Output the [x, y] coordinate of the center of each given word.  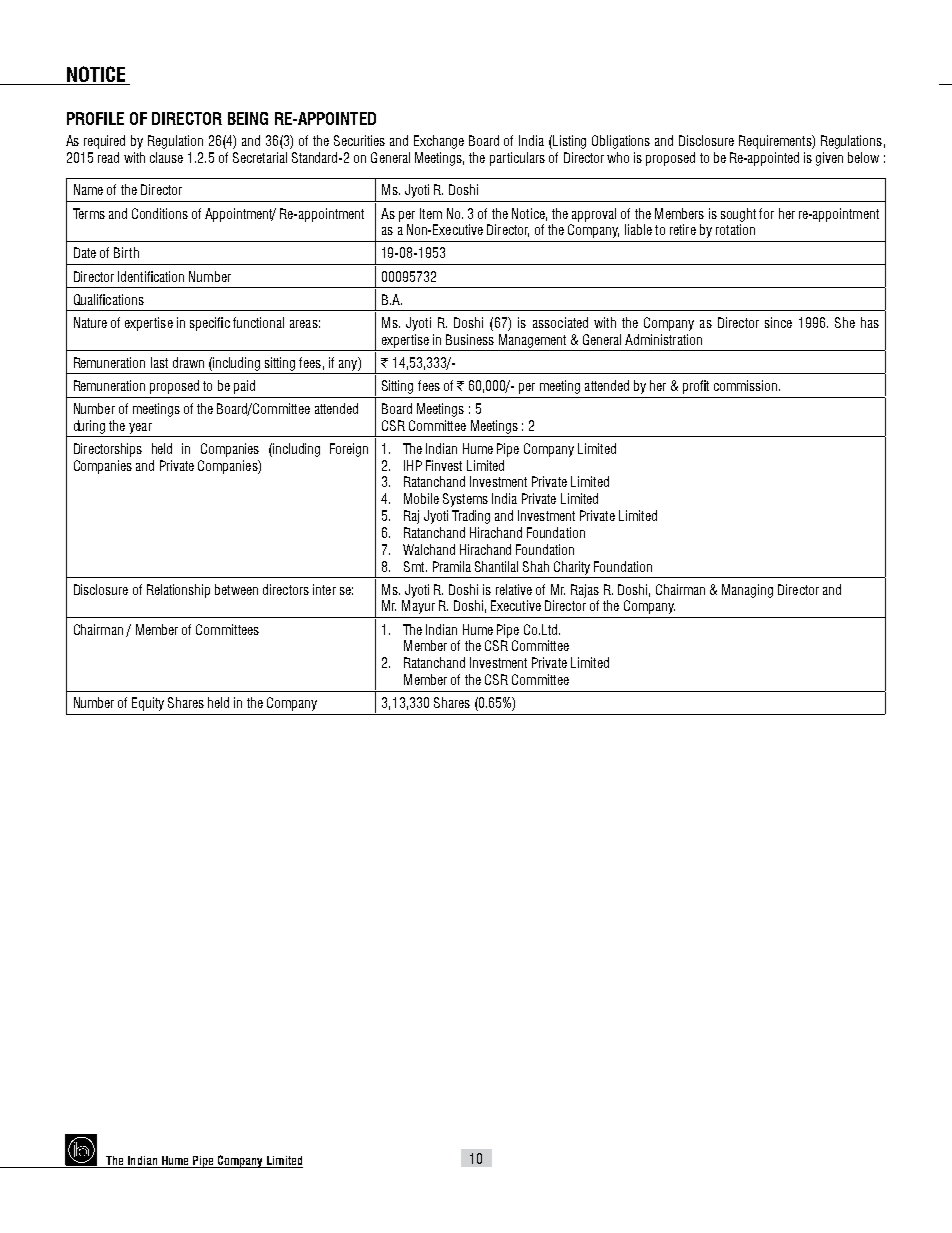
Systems [465, 500]
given [829, 159]
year [140, 428]
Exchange [439, 142]
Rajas [585, 591]
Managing [747, 591]
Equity [148, 704]
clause [166, 157]
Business [470, 339]
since [778, 322]
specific [210, 324]
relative [514, 589]
